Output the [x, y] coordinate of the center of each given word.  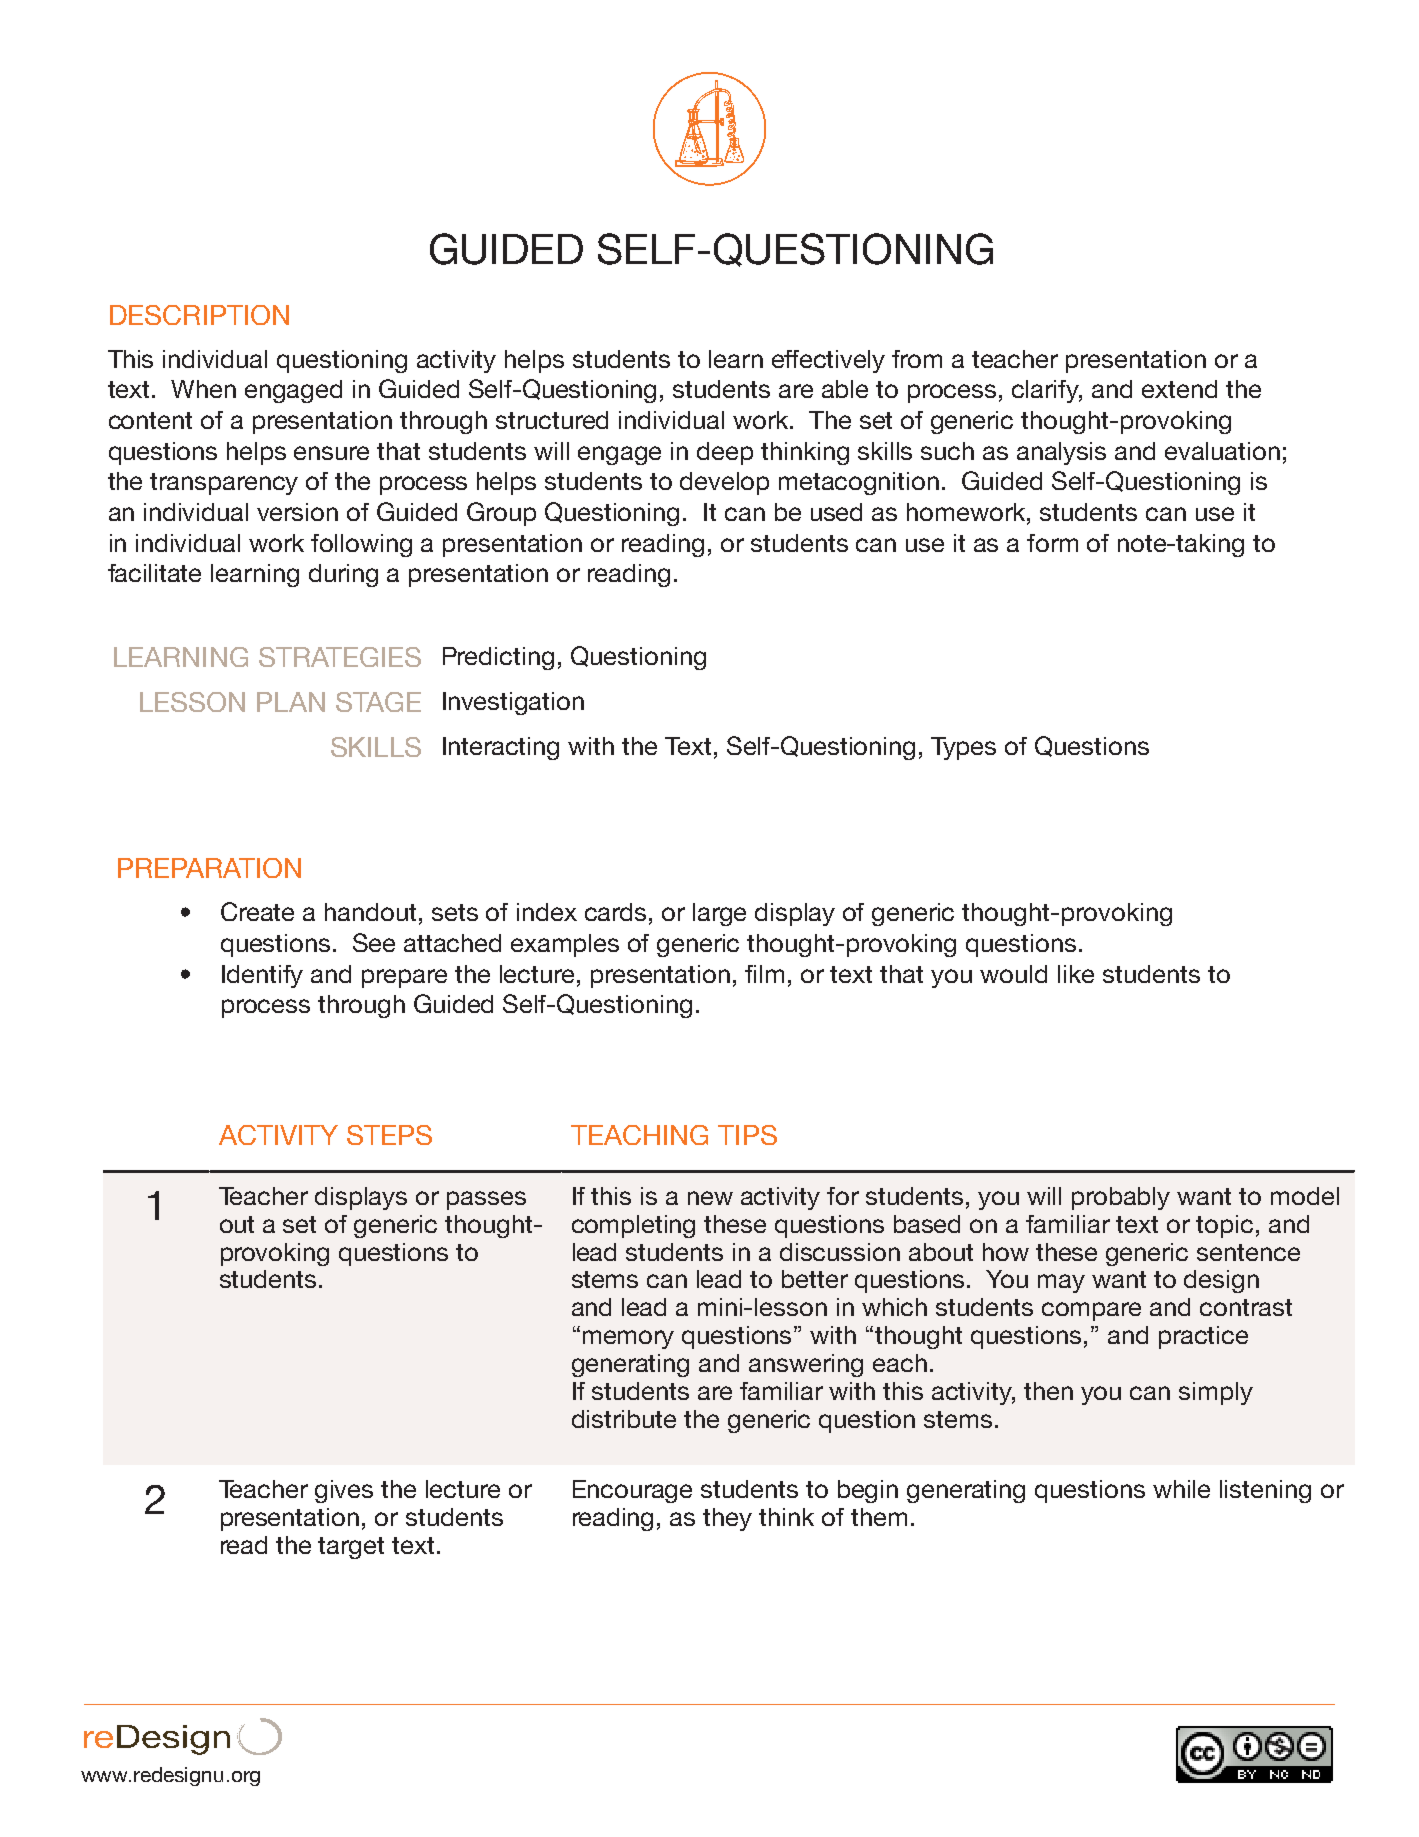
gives [344, 1491]
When [203, 389]
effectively [828, 361]
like [1076, 974]
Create [257, 911]
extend [1179, 389]
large [719, 914]
